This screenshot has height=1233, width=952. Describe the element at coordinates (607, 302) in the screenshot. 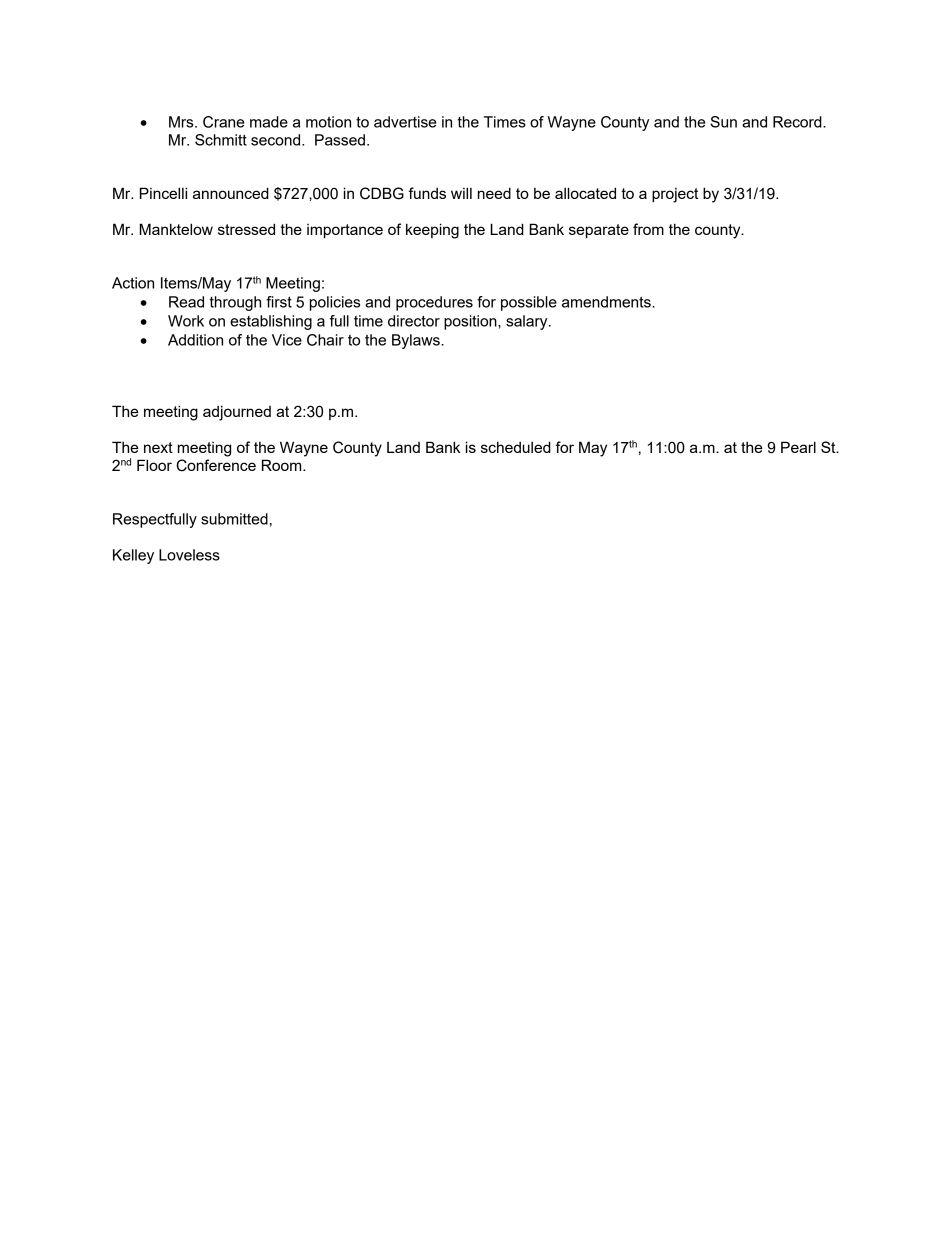

I see `amendments` at that location.
